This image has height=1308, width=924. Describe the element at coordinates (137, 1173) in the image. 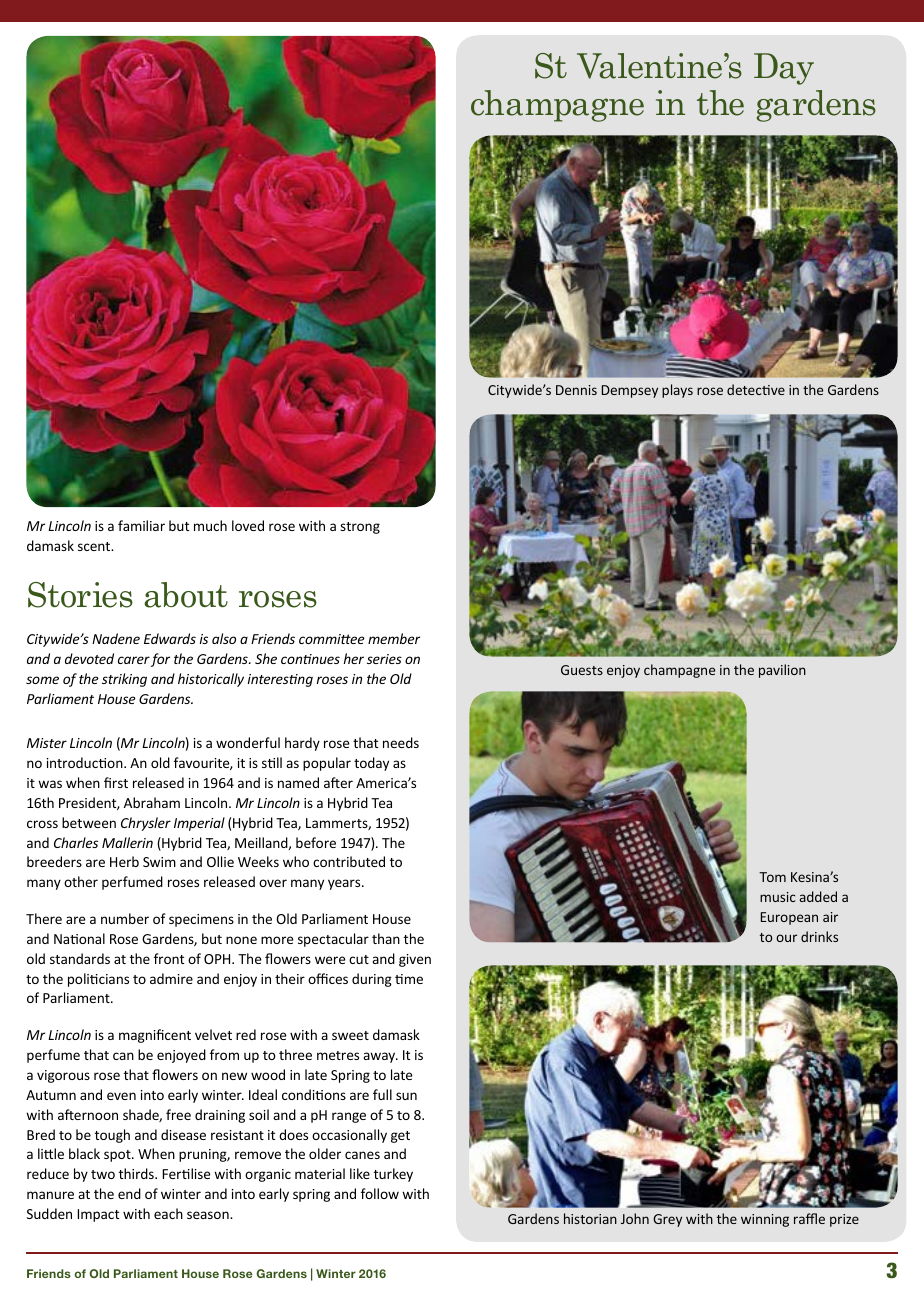

I see `thirds` at that location.
